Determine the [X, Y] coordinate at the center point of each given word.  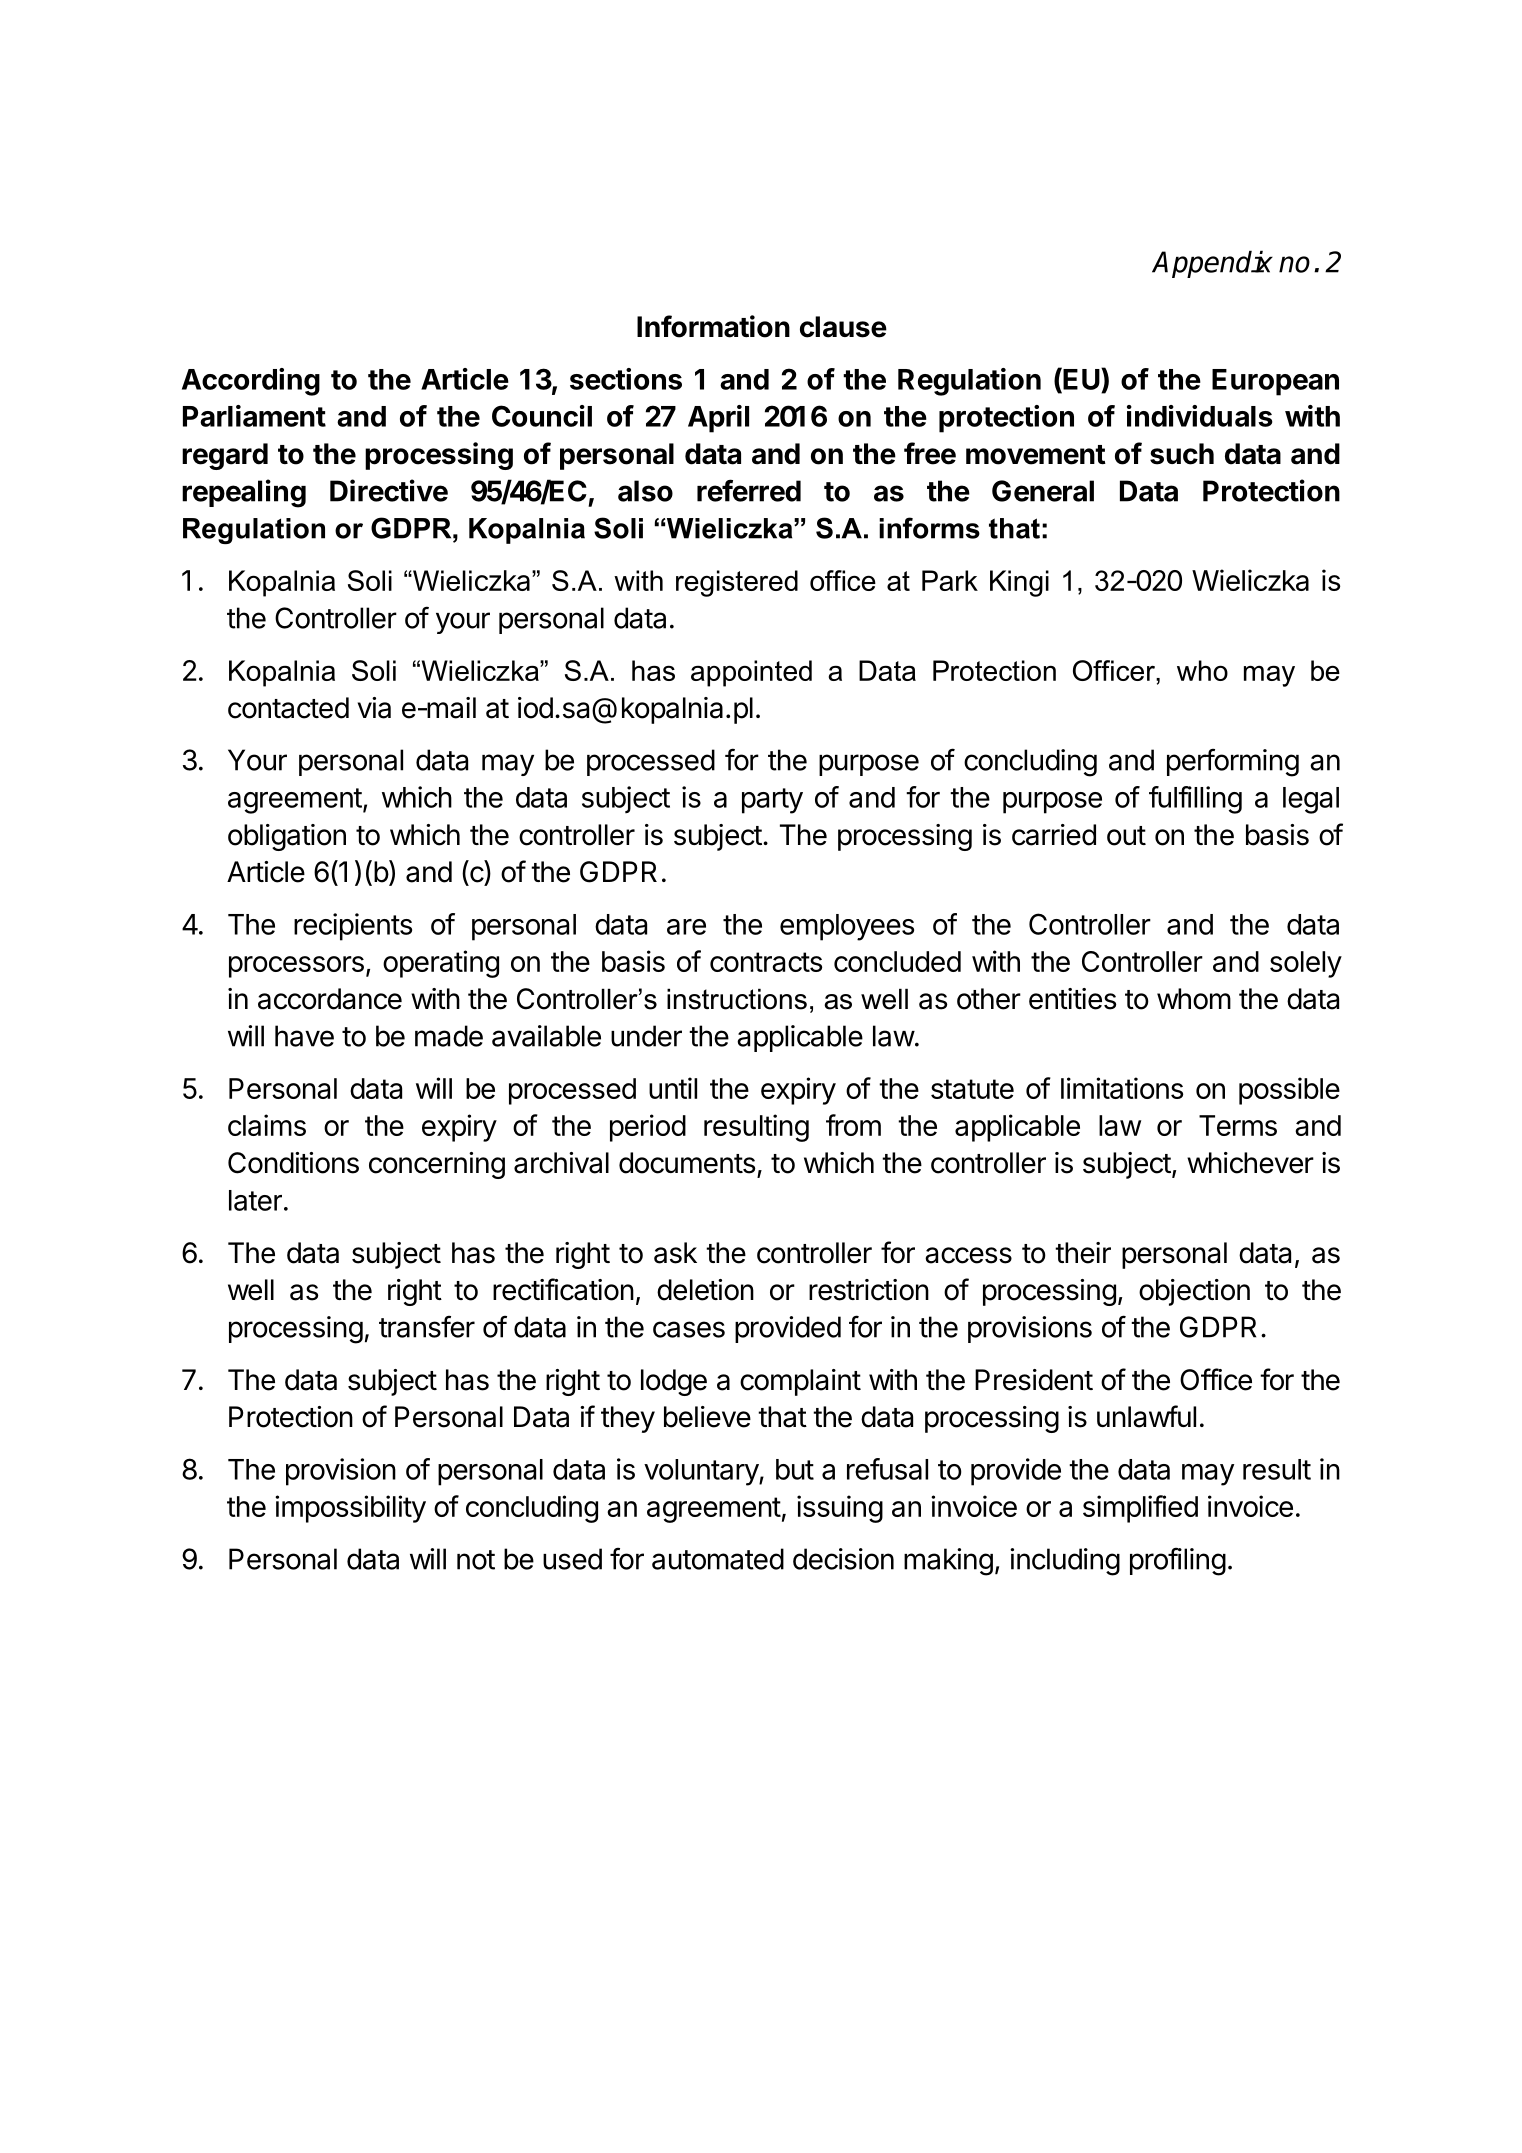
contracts [766, 962]
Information [713, 326]
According [251, 382]
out [1126, 836]
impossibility [350, 1509]
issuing [840, 1509]
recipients [353, 927]
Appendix [1212, 264]
